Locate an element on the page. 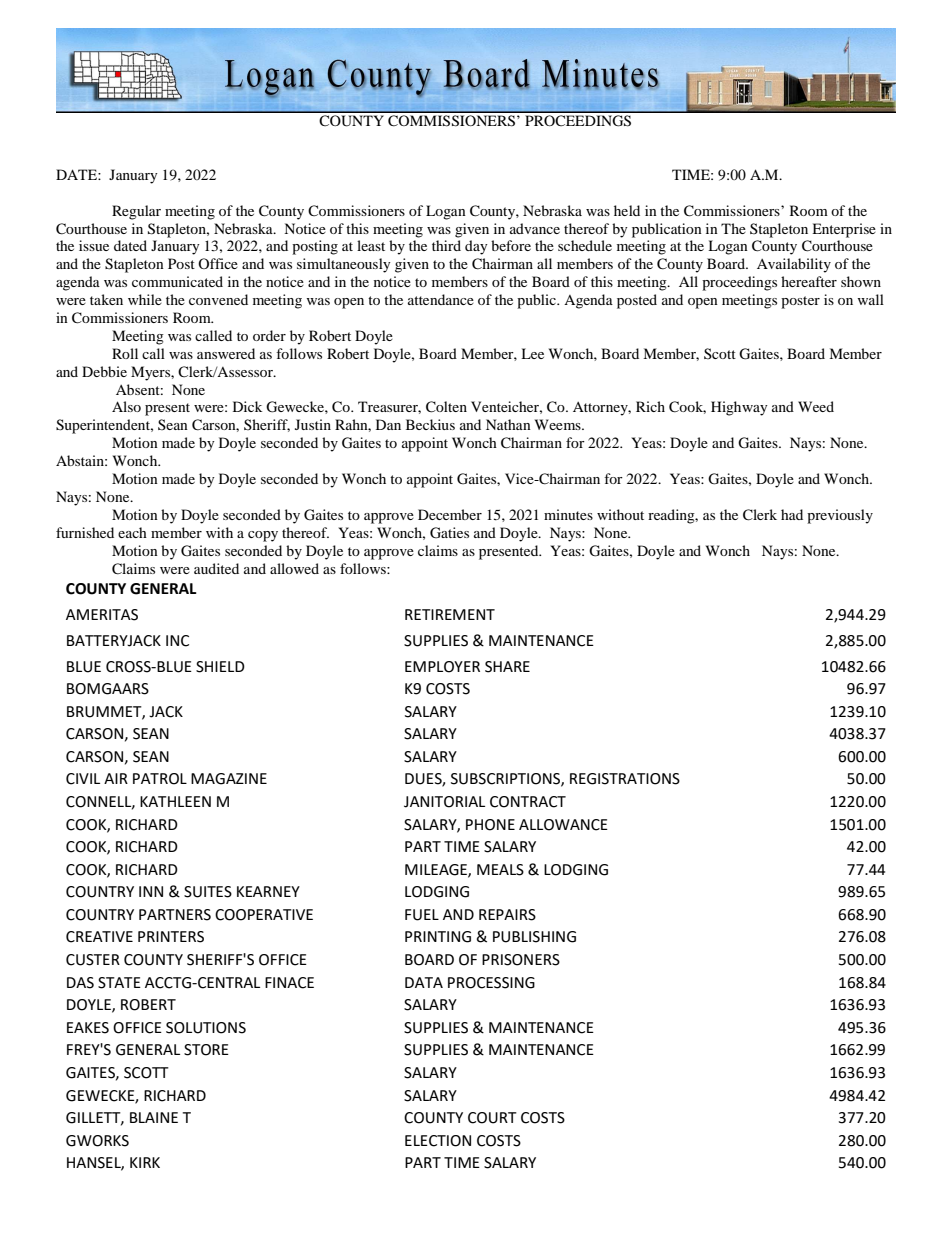  had is located at coordinates (792, 514).
